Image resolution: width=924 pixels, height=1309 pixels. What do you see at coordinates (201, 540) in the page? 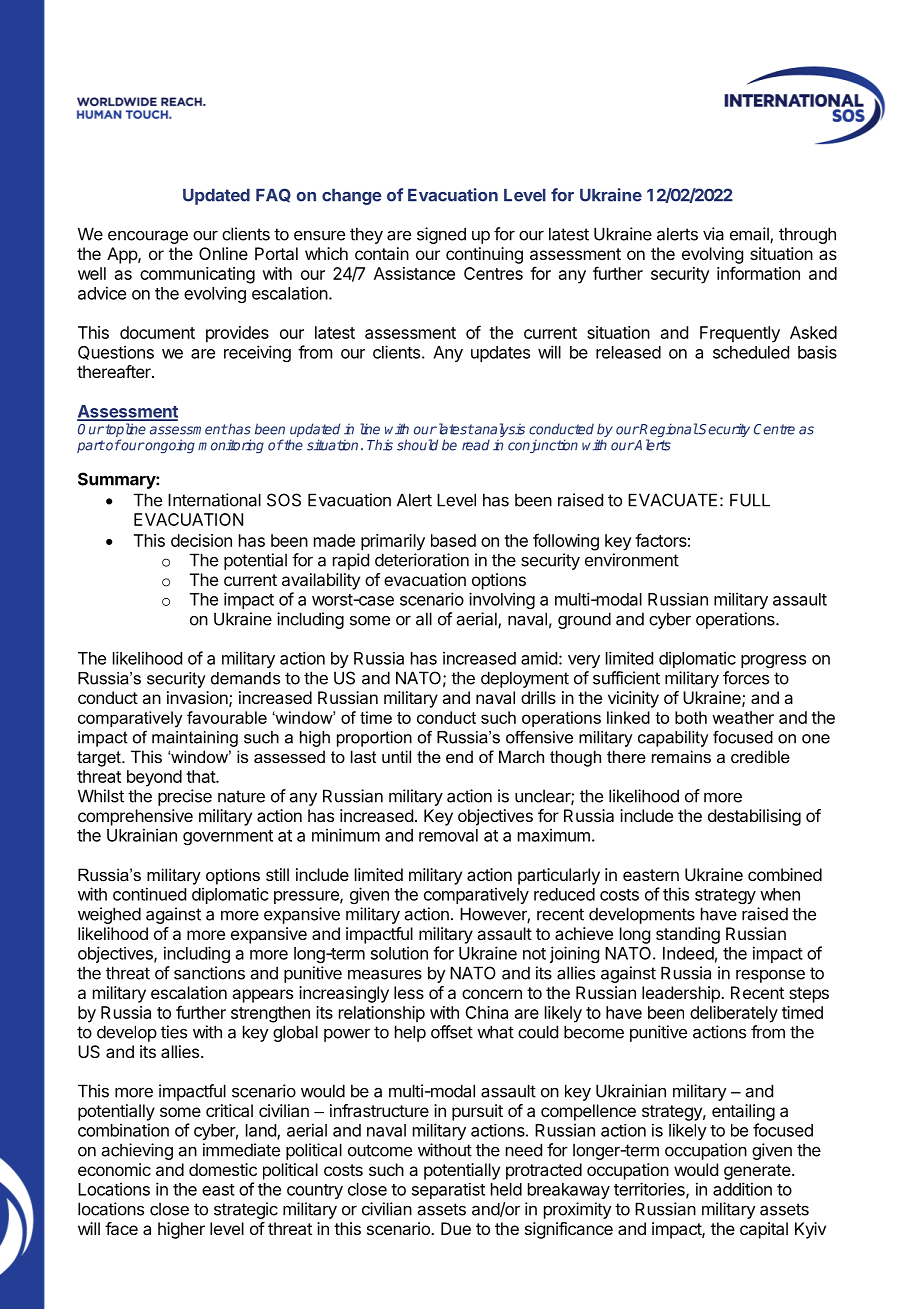
I see `decision` at bounding box center [201, 540].
